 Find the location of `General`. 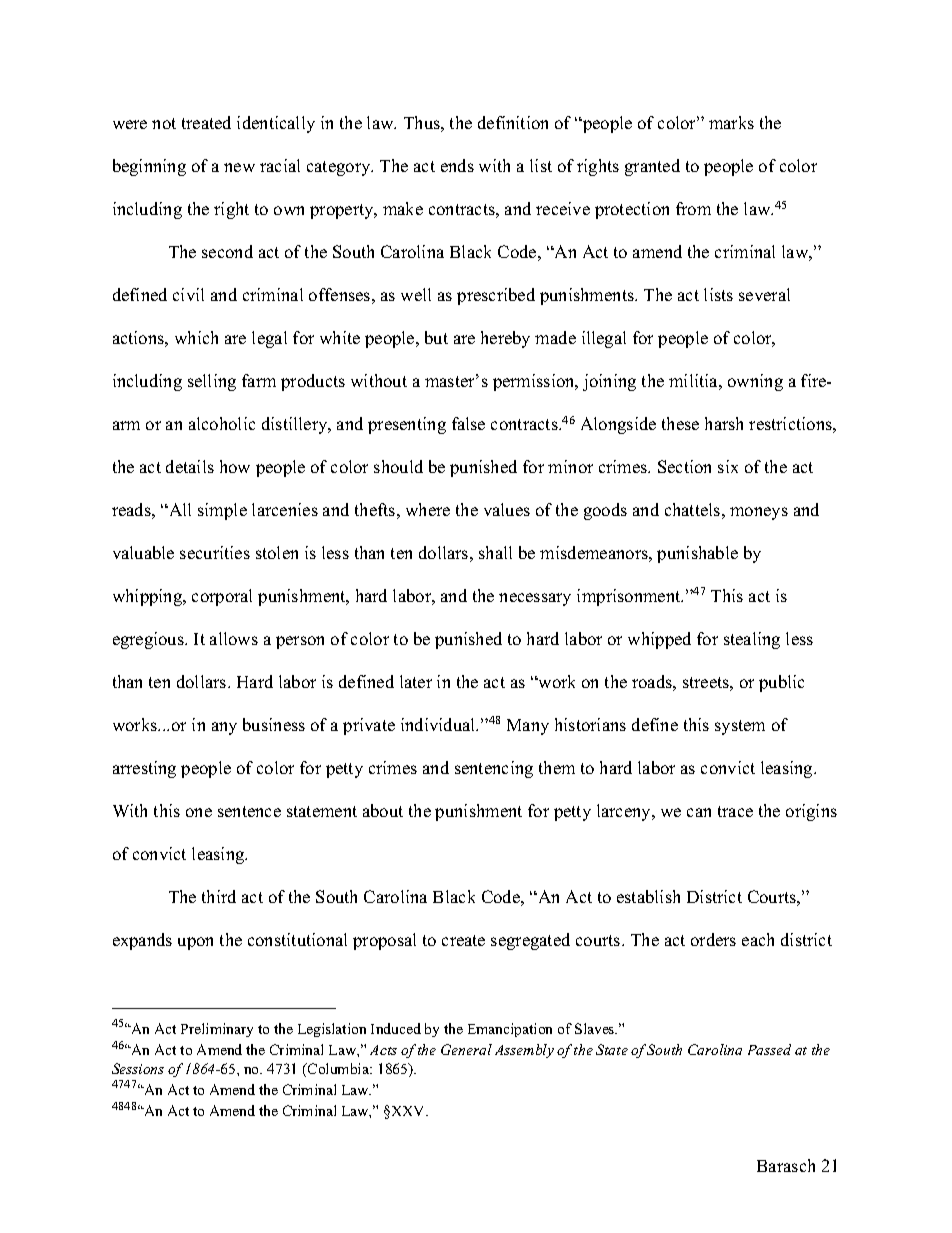

General is located at coordinates (466, 1049).
